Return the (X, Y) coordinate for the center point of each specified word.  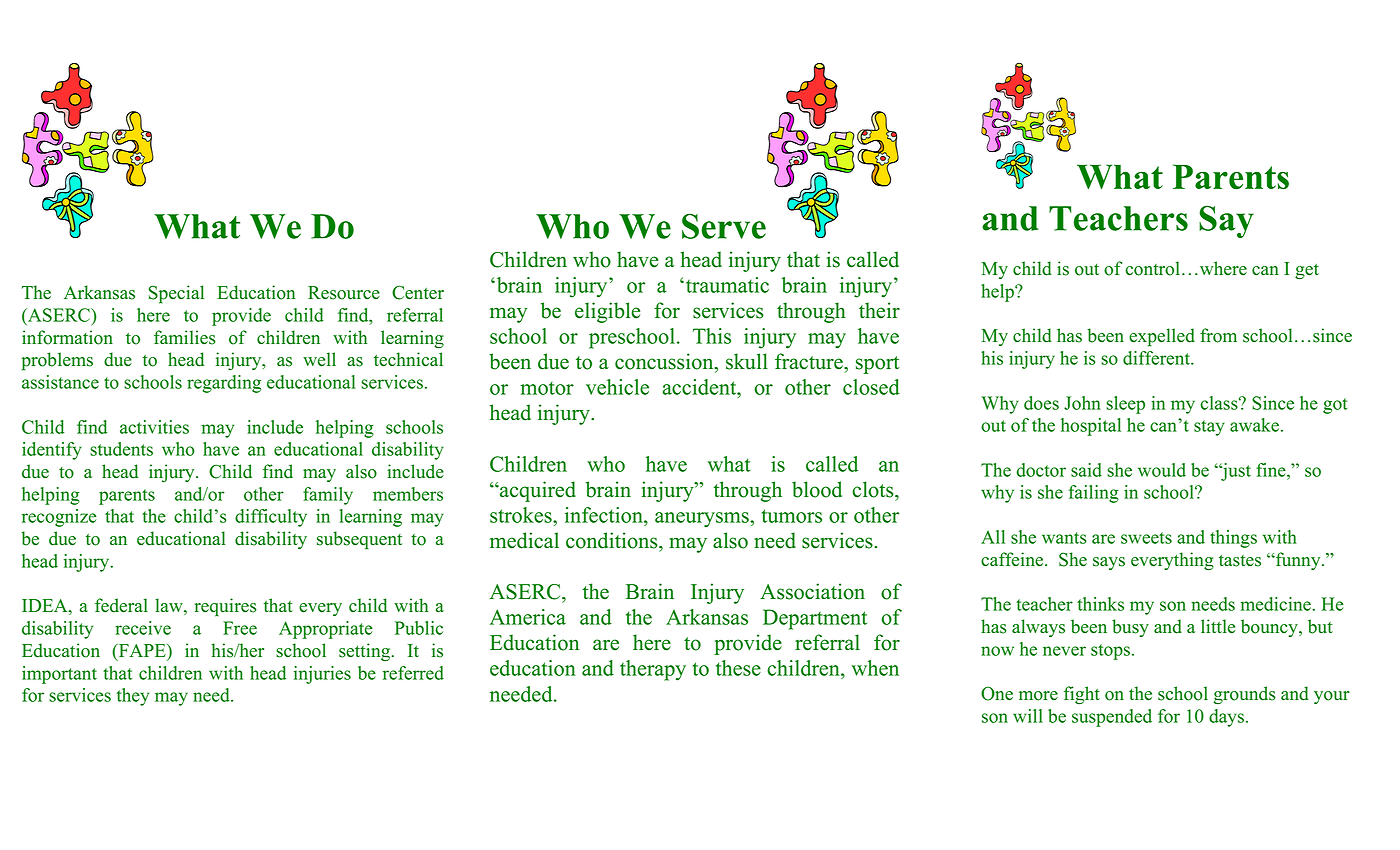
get (1307, 272)
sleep (1125, 405)
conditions (613, 540)
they (133, 697)
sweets (1146, 538)
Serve (724, 226)
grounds (1245, 695)
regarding (224, 384)
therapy (653, 670)
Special (176, 294)
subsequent (359, 540)
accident (700, 387)
